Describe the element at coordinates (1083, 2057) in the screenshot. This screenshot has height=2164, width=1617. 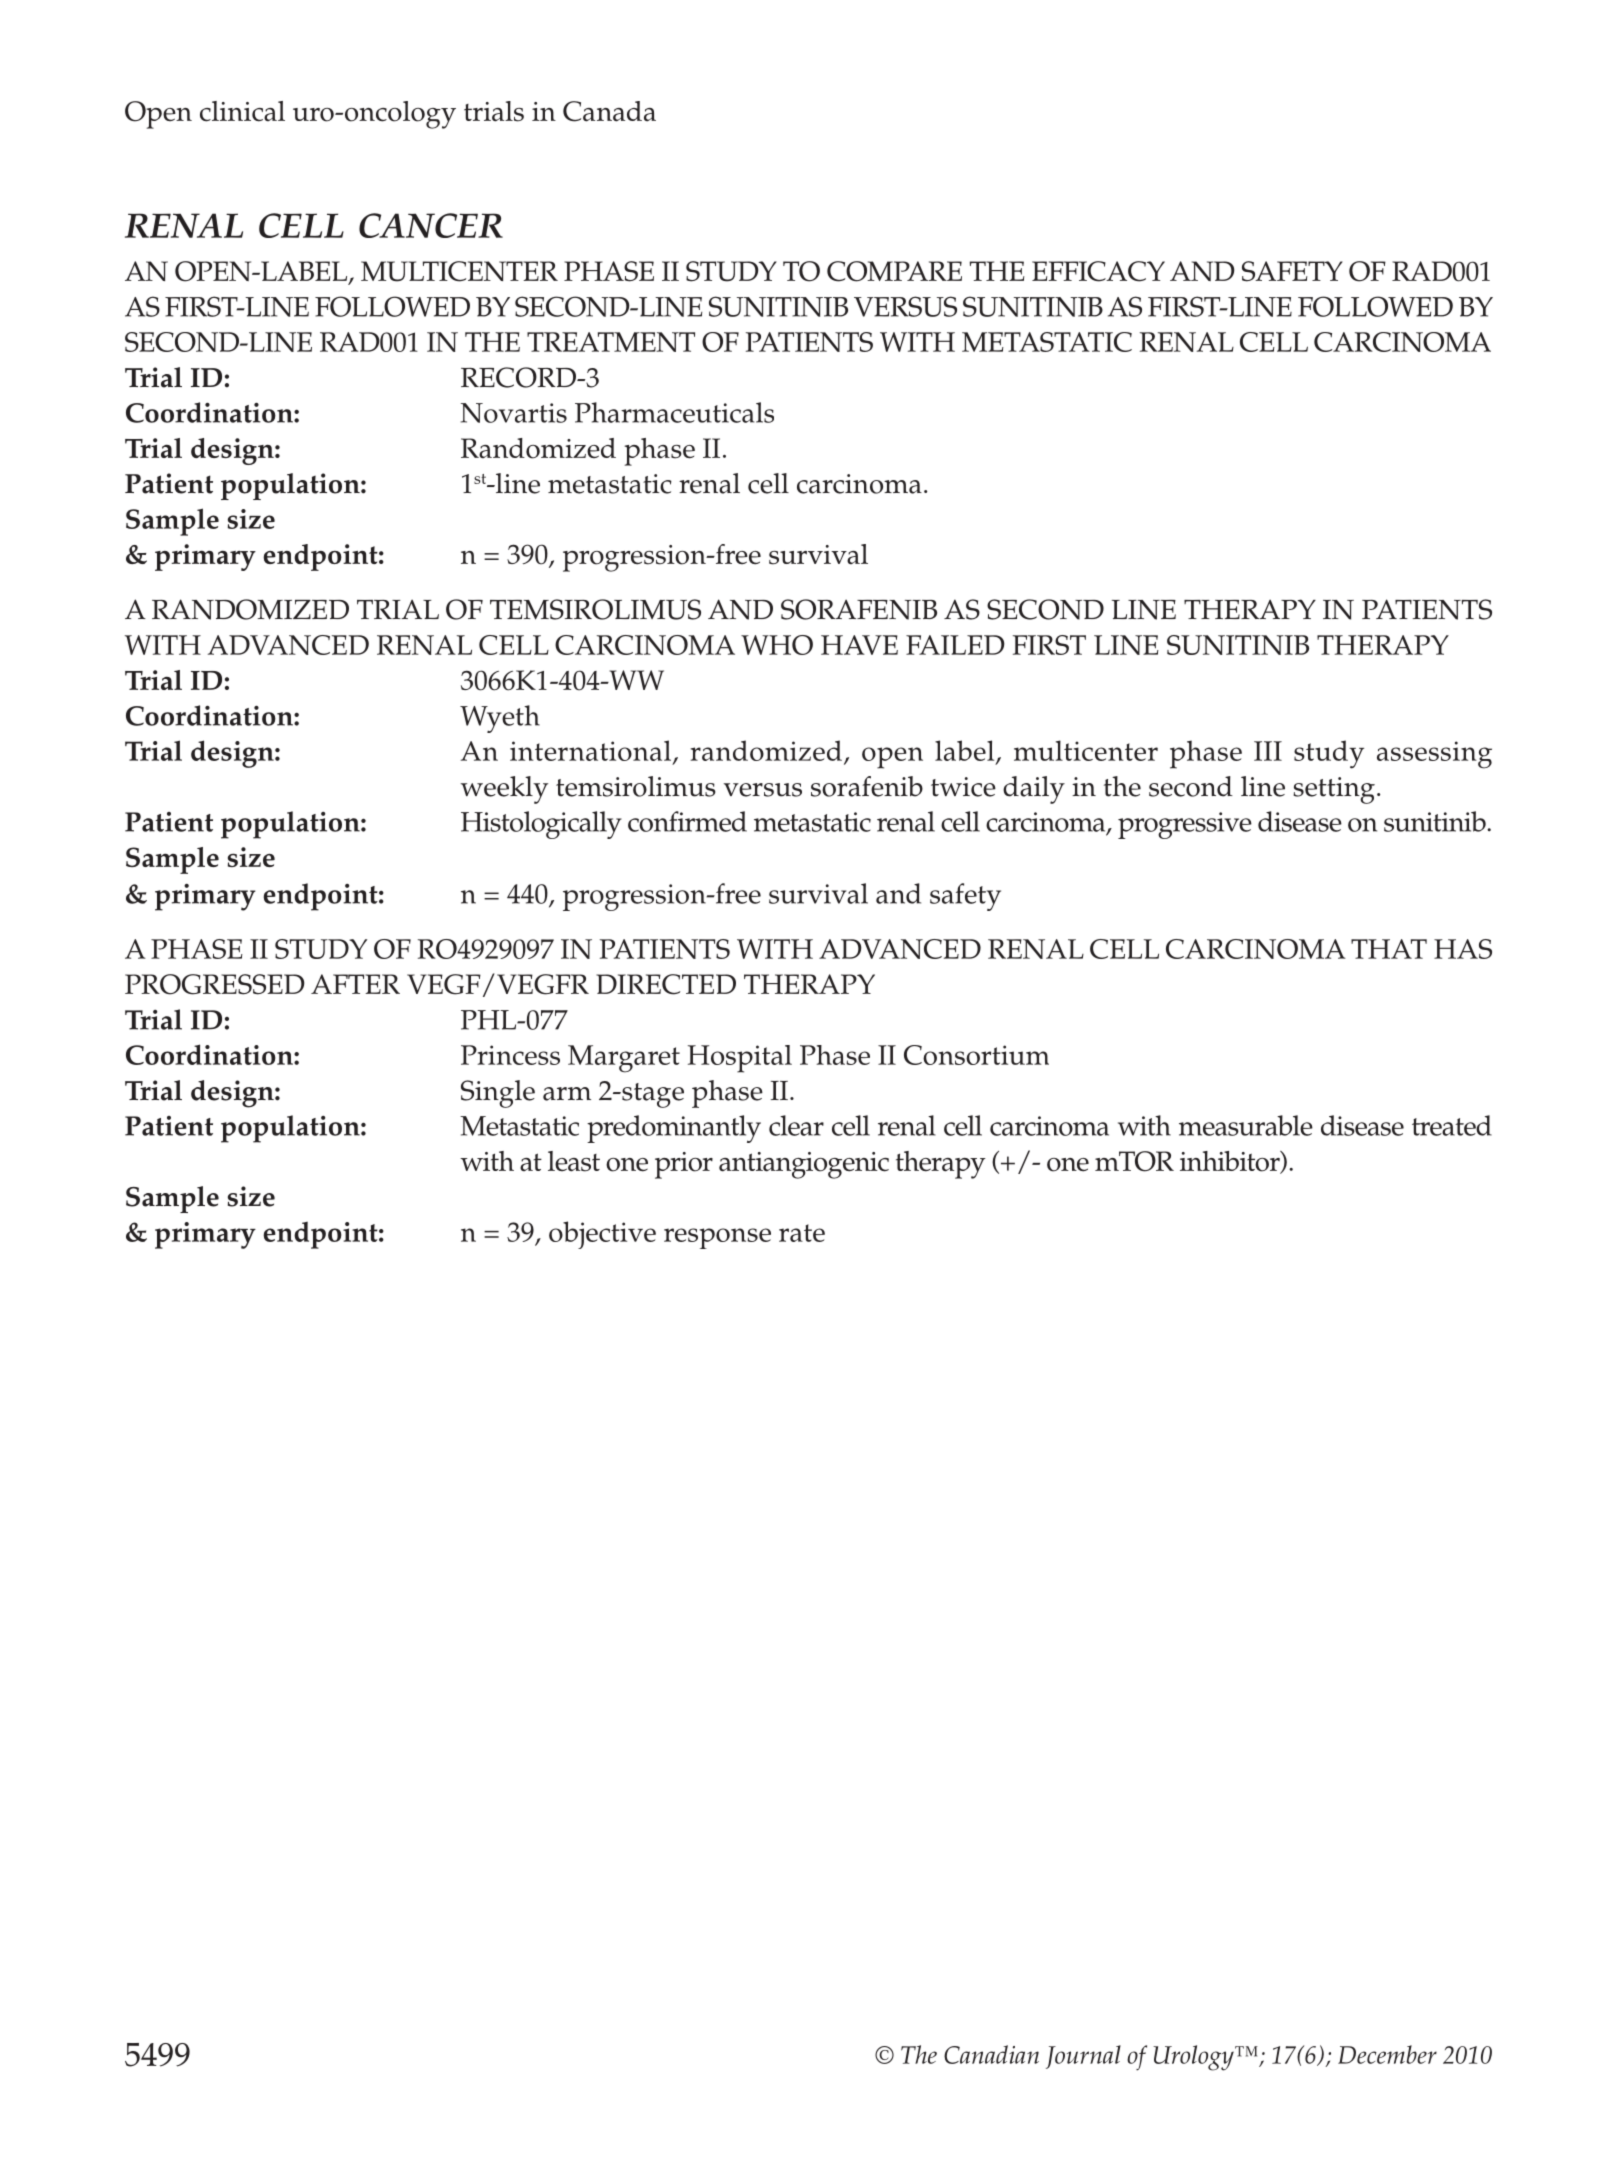
I see `Journal` at that location.
